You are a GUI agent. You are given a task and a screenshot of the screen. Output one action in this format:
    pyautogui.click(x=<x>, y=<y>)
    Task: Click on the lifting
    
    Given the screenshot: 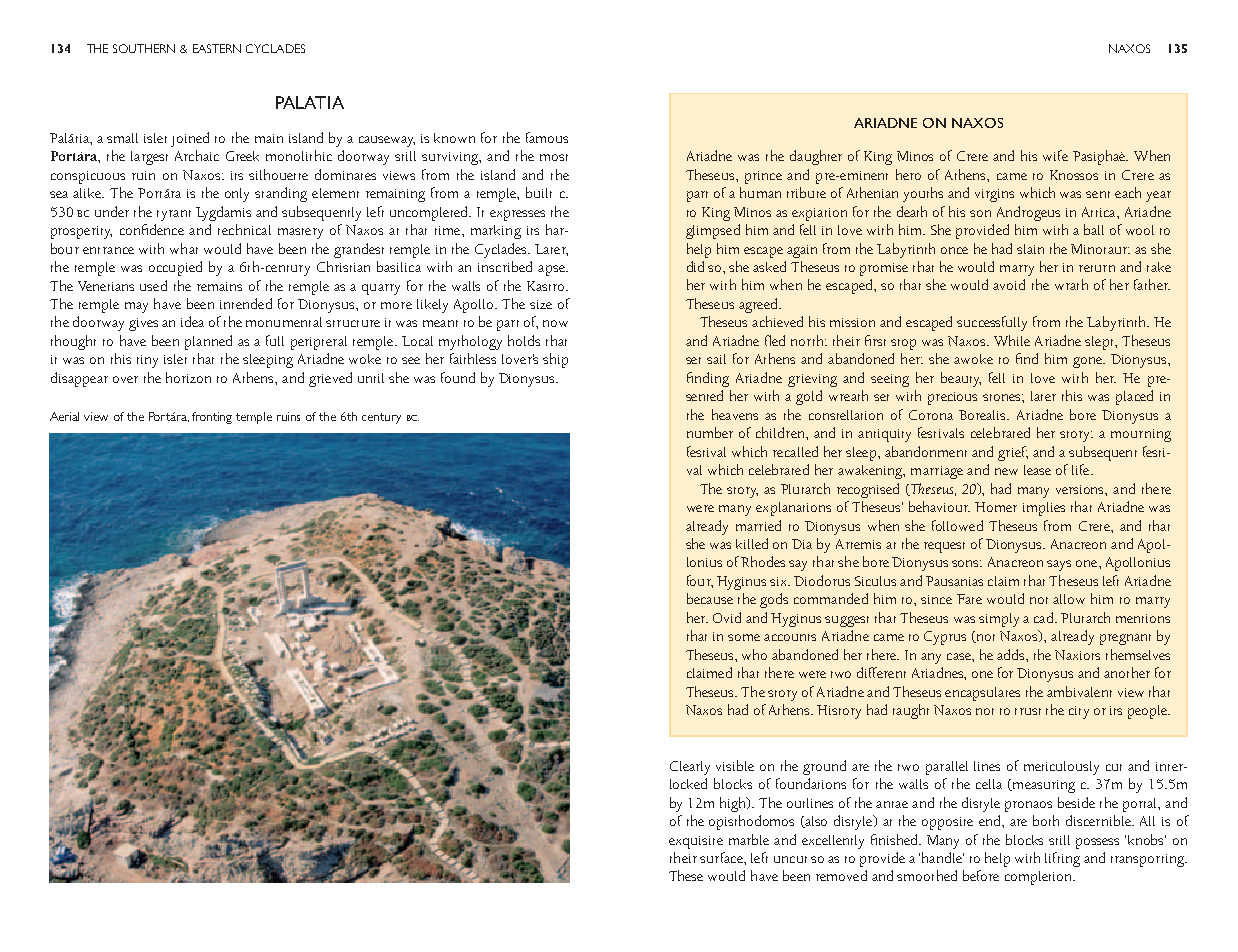 What is the action you would take?
    pyautogui.click(x=1062, y=859)
